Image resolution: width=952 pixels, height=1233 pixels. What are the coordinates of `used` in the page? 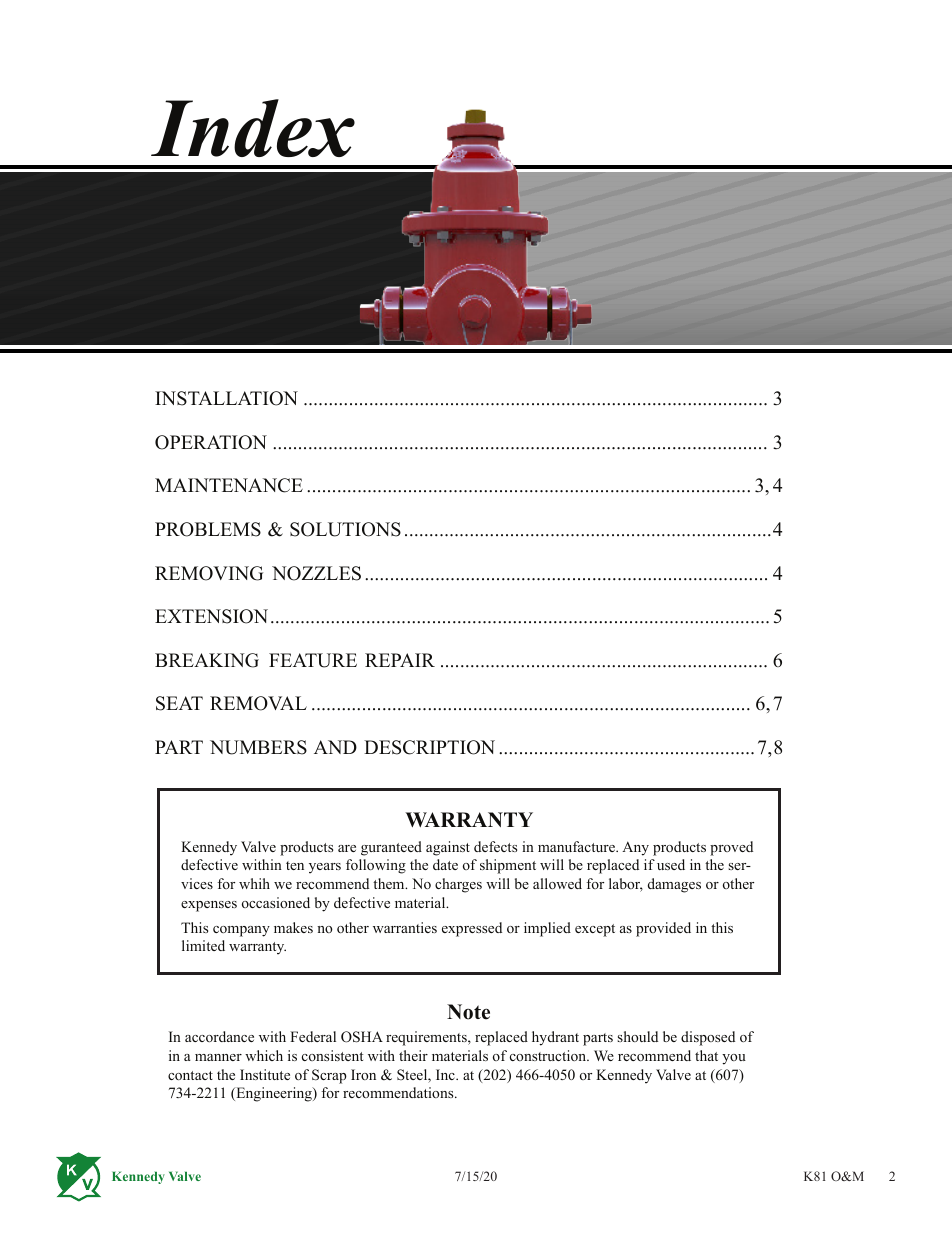 It's located at (671, 864).
